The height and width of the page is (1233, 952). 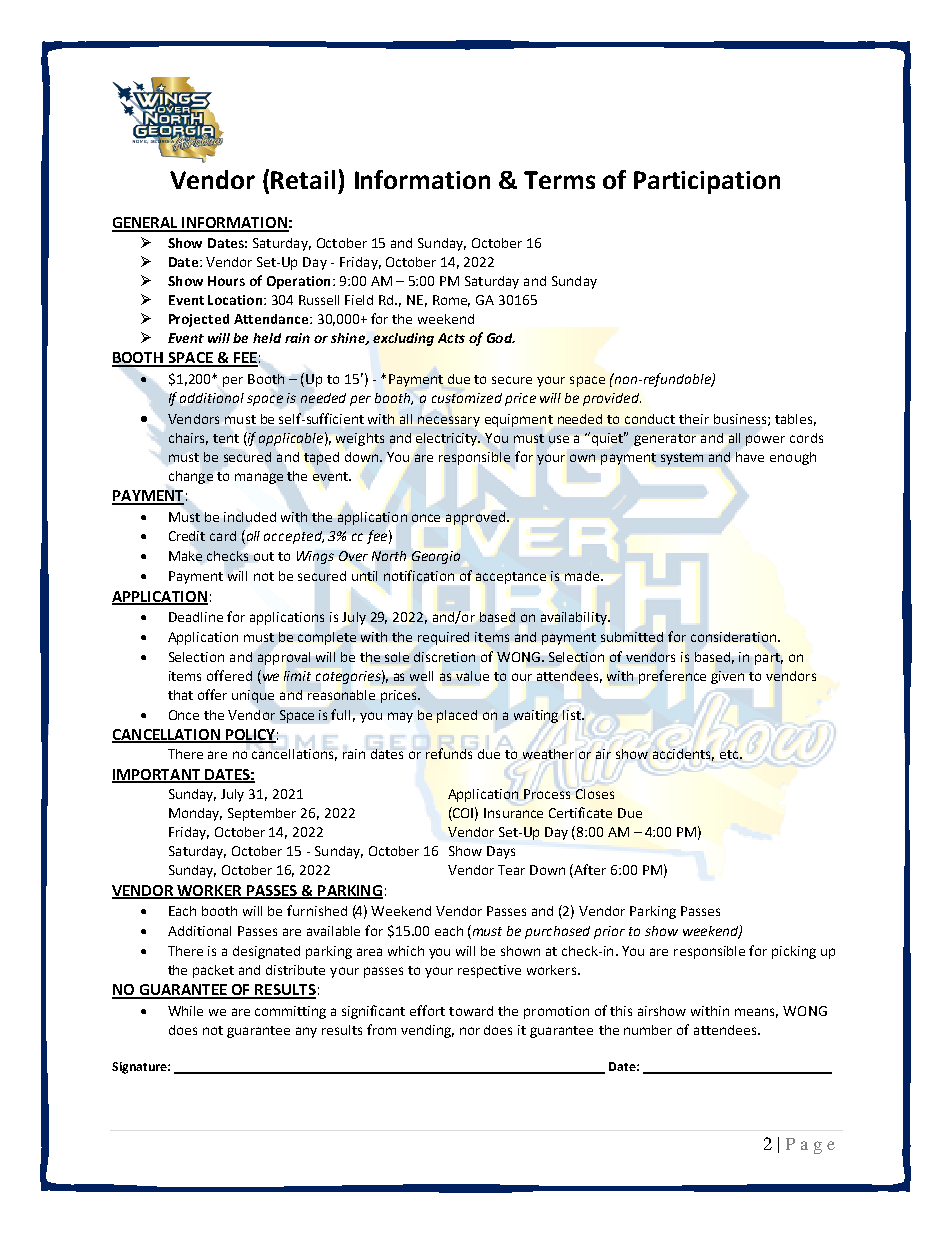 I want to click on tent, so click(x=226, y=438).
